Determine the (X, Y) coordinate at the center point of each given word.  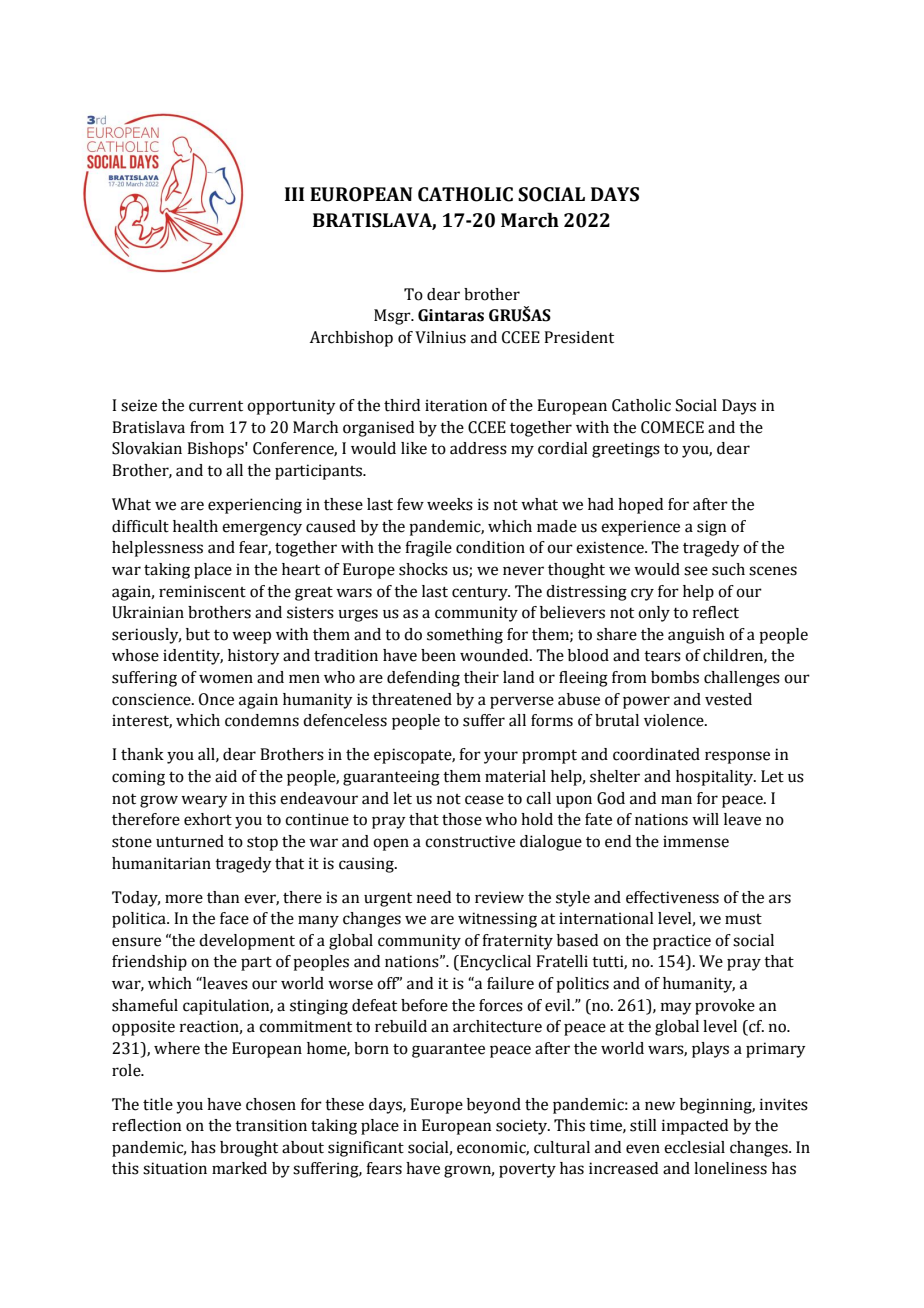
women (226, 679)
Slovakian (147, 448)
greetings (626, 450)
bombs (675, 677)
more (184, 899)
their (481, 677)
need (434, 897)
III (294, 194)
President (579, 337)
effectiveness (672, 897)
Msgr (393, 317)
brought (249, 1149)
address (478, 448)
